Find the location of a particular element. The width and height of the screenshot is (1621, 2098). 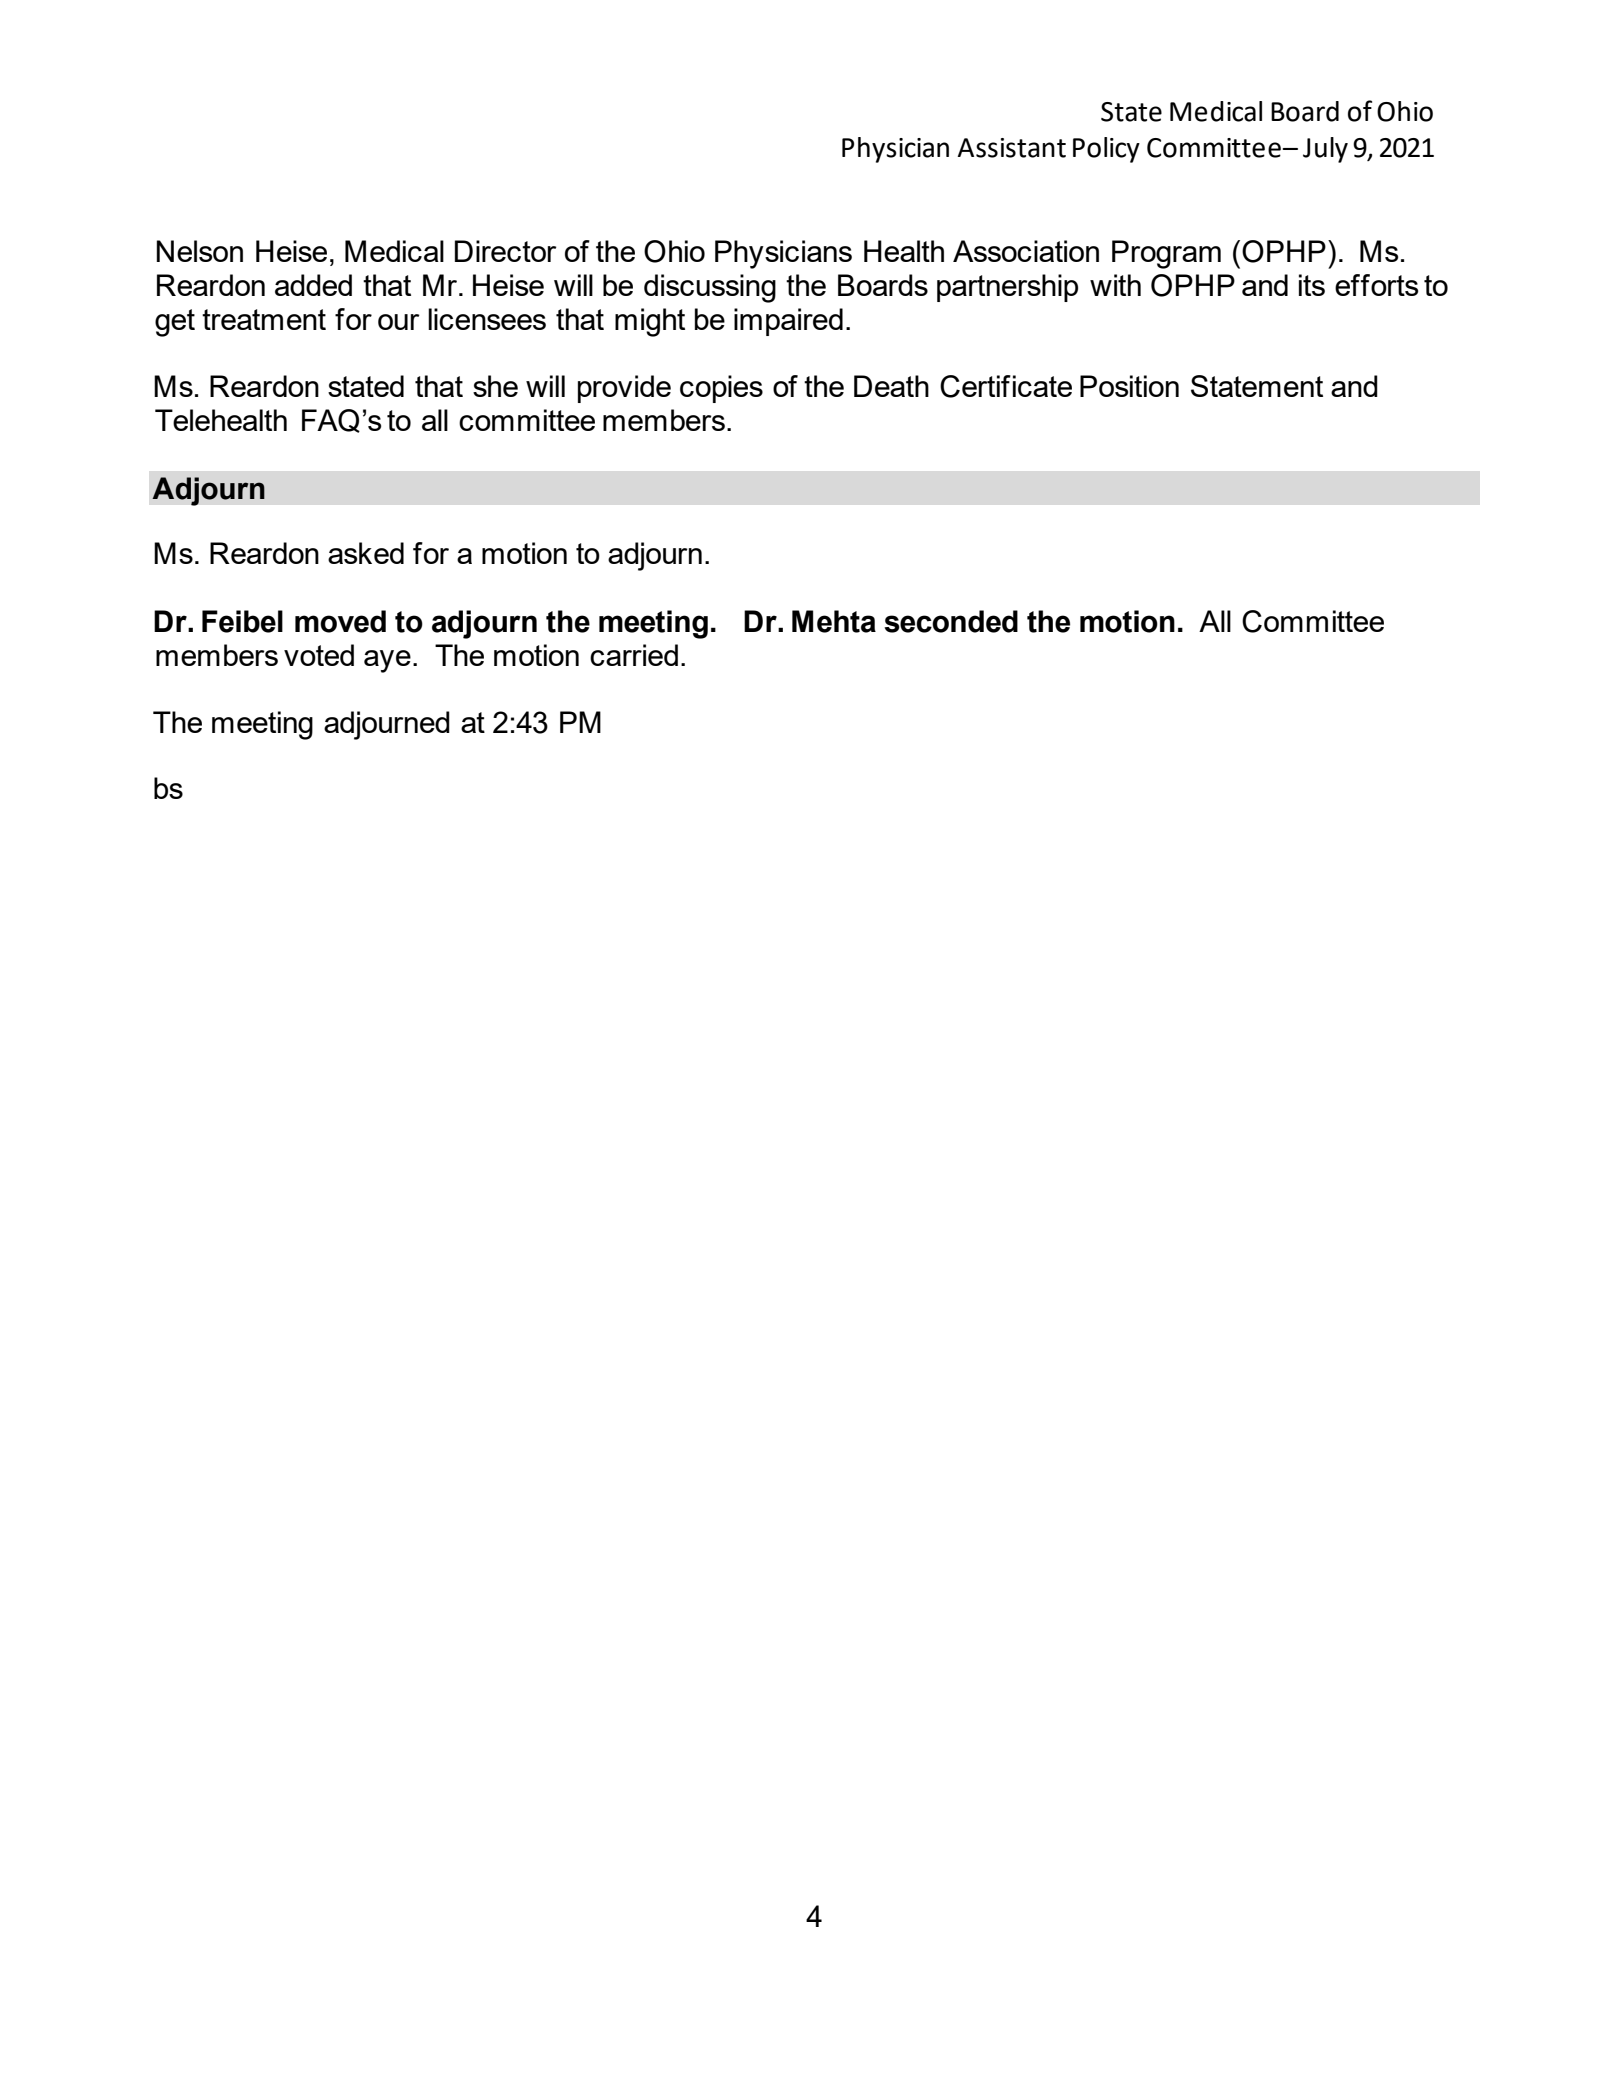

added is located at coordinates (313, 285).
